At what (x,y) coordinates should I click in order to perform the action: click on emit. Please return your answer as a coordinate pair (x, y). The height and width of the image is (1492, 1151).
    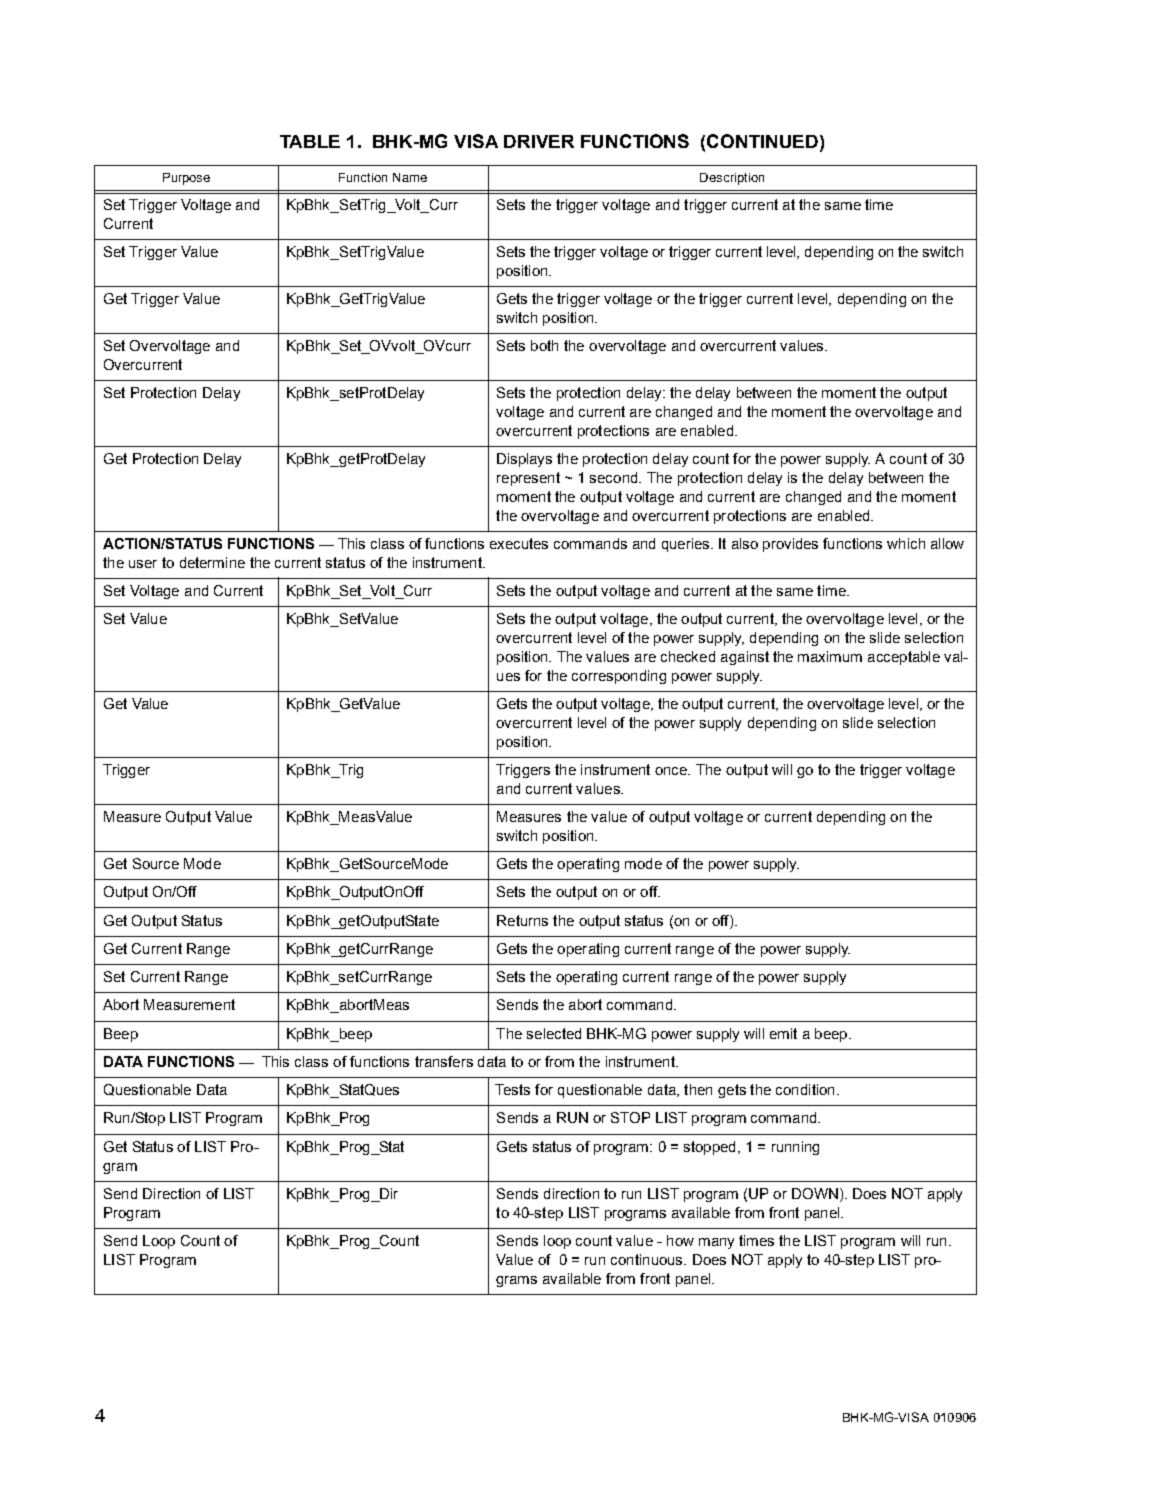
    Looking at the image, I should click on (783, 1033).
